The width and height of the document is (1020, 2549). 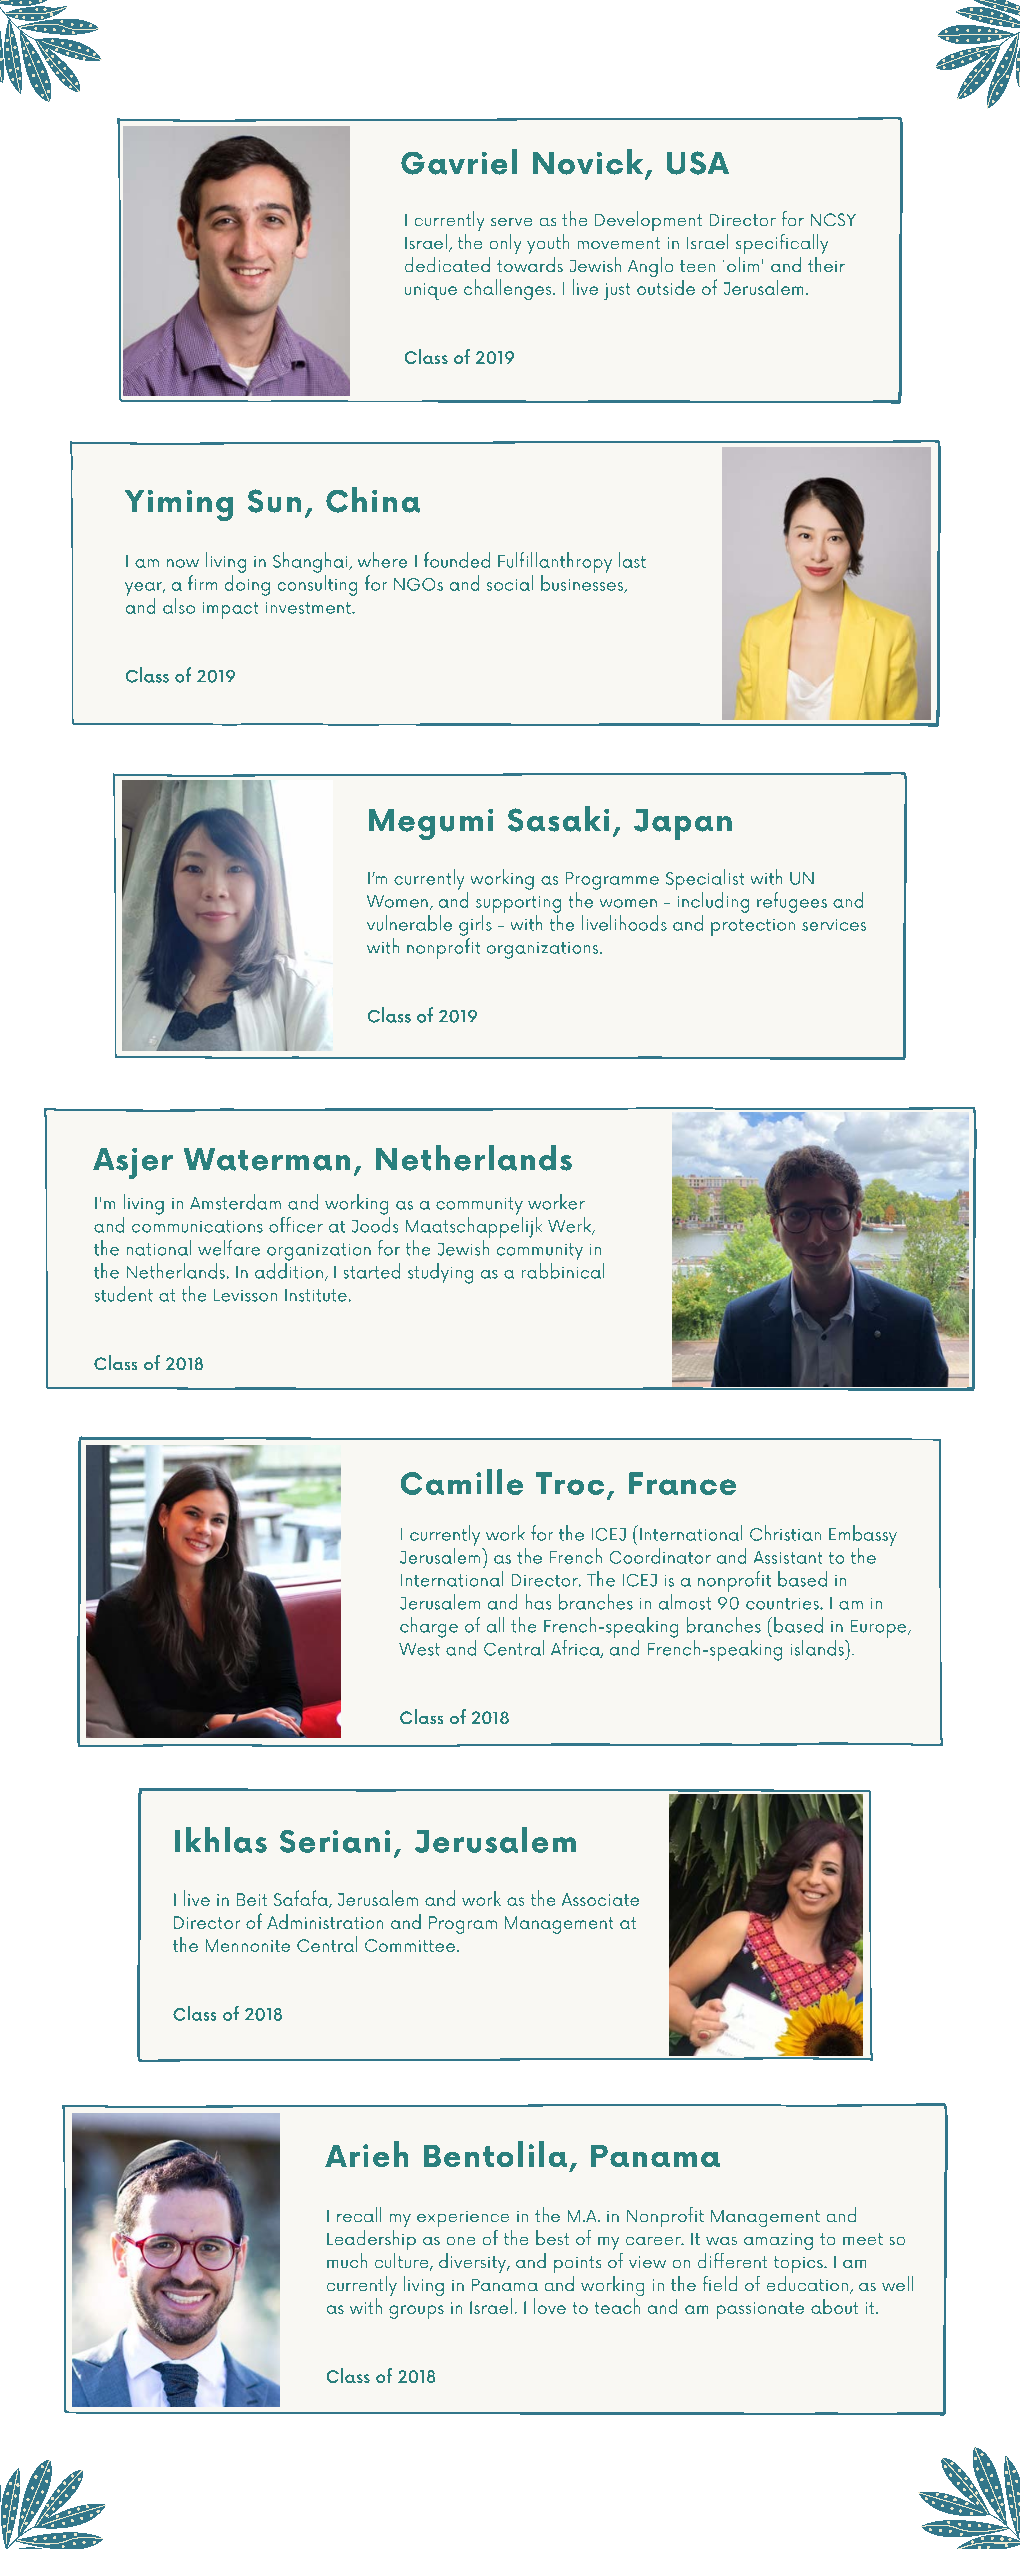 What do you see at coordinates (558, 819) in the document?
I see `Sasaki` at bounding box center [558, 819].
